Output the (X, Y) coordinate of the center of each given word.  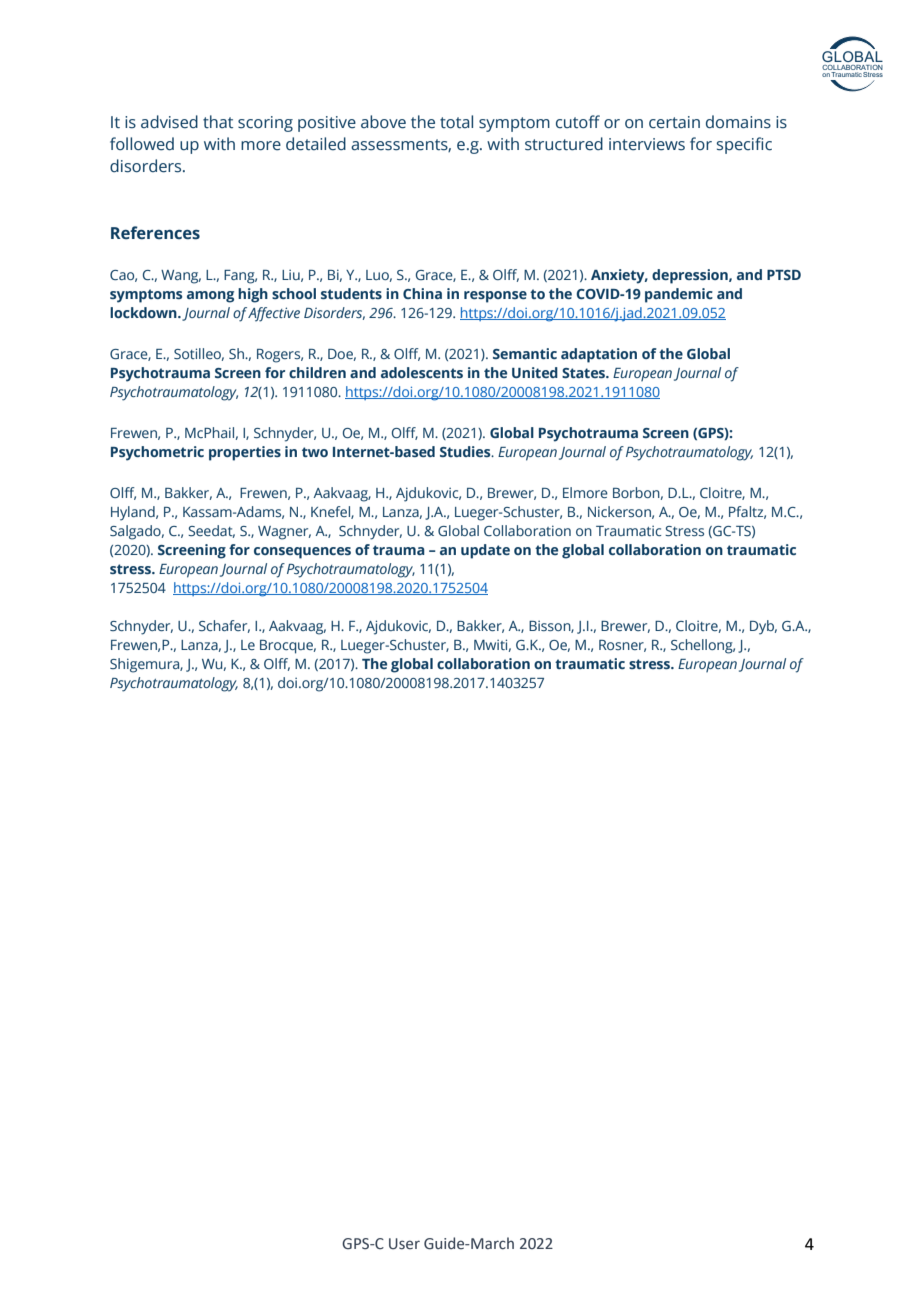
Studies (466, 451)
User (404, 1244)
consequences (302, 553)
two (315, 452)
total (456, 122)
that (218, 122)
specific (744, 145)
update (485, 551)
